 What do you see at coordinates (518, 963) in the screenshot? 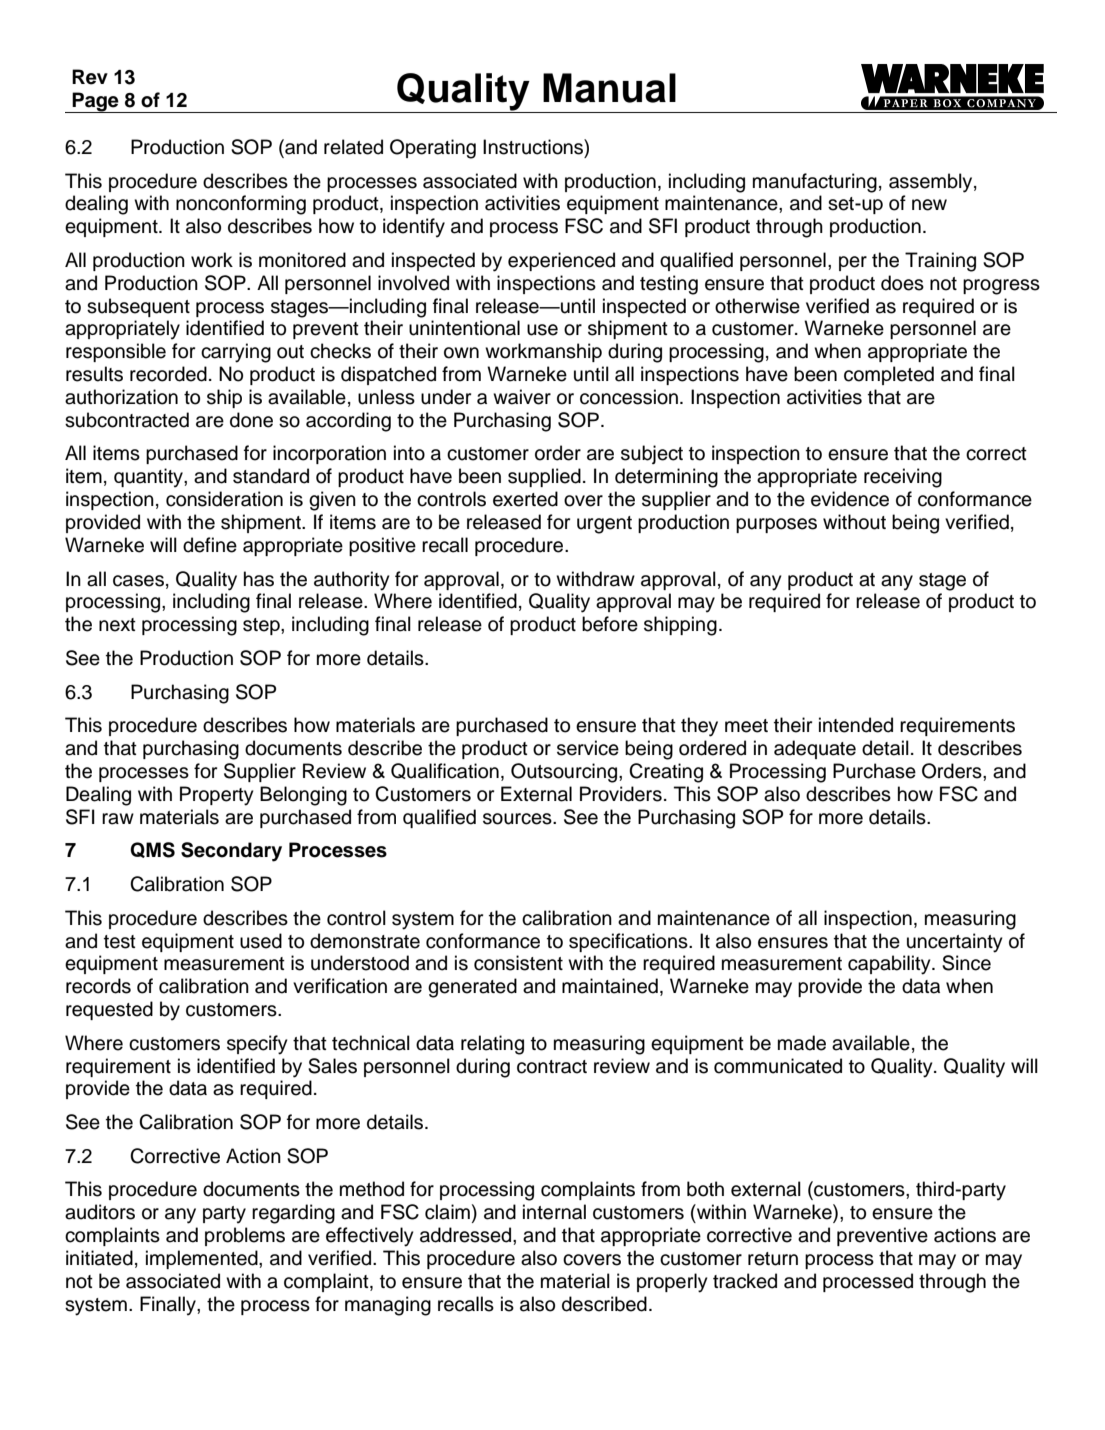
I see `consistent` at bounding box center [518, 963].
